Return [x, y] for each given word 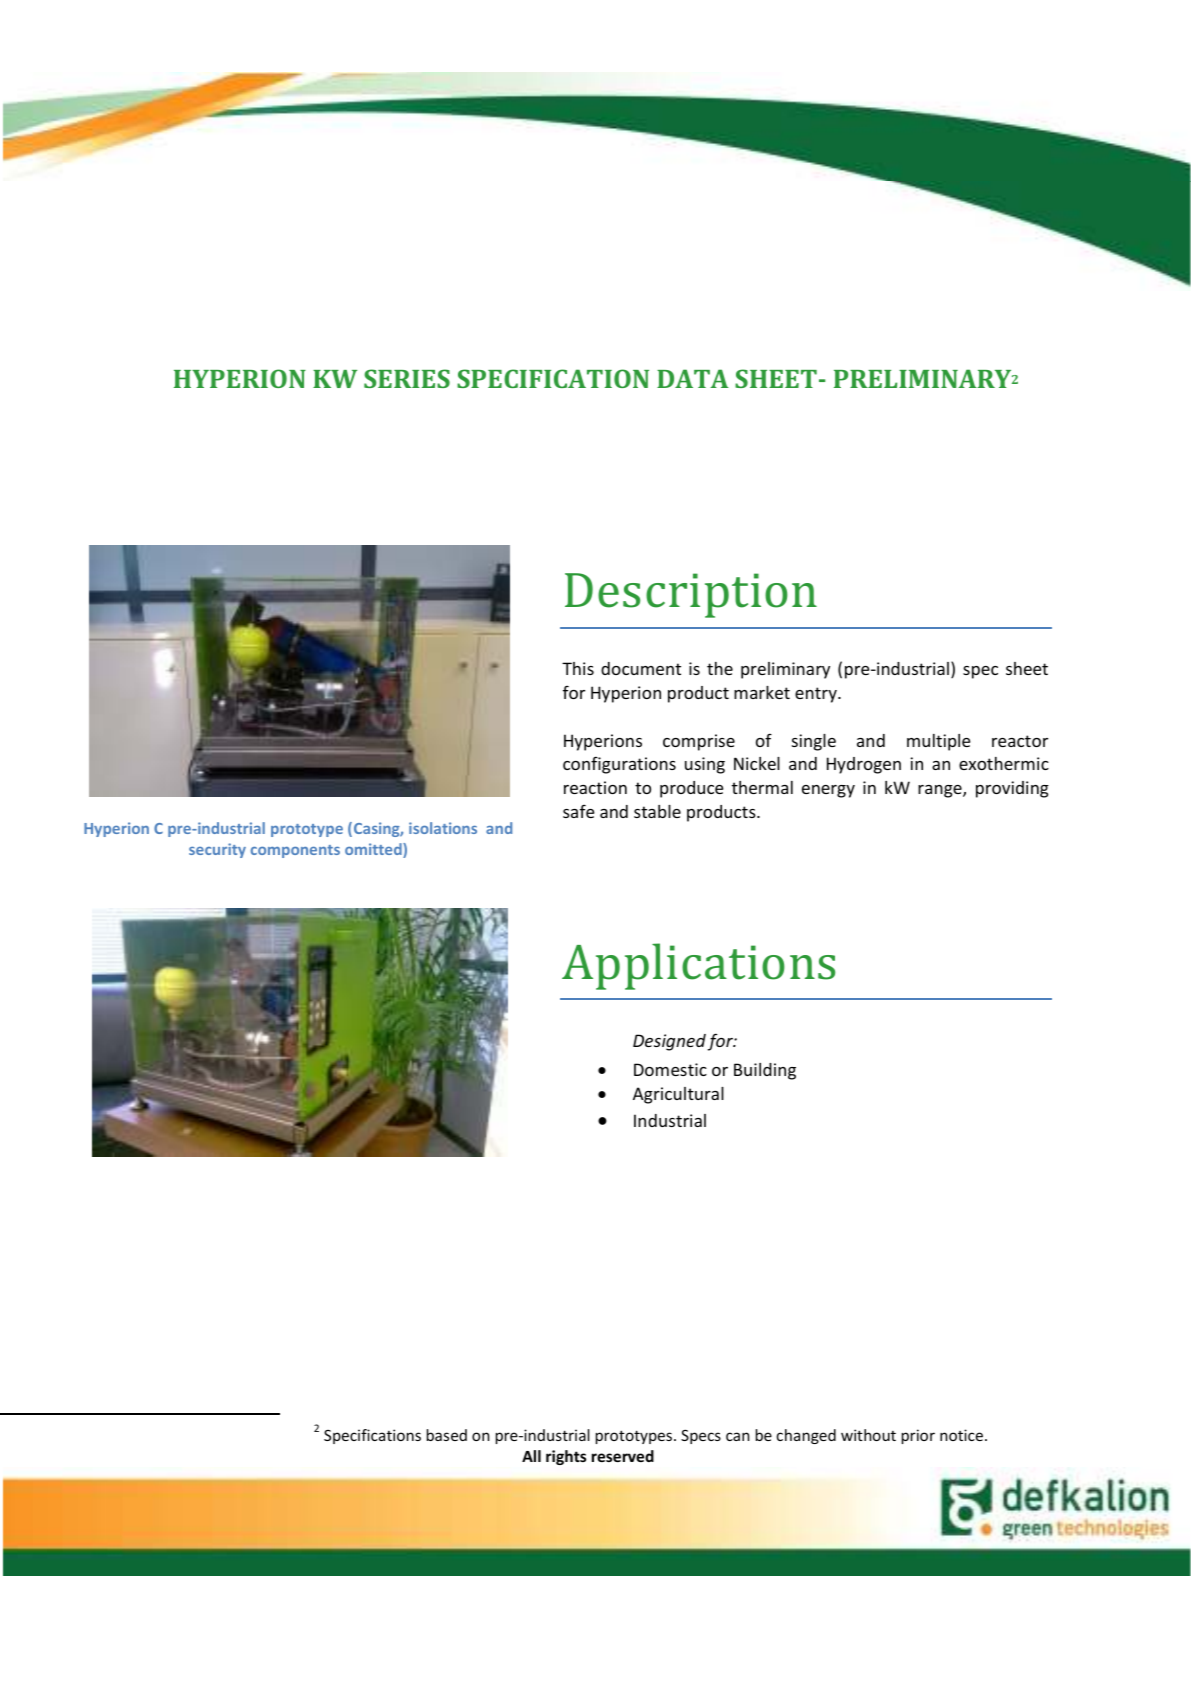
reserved [623, 1456]
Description [691, 595]
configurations [619, 765]
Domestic [670, 1069]
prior [918, 1436]
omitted [374, 850]
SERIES [407, 378]
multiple [938, 742]
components [295, 851]
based [447, 1435]
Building [765, 1071]
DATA [693, 378]
